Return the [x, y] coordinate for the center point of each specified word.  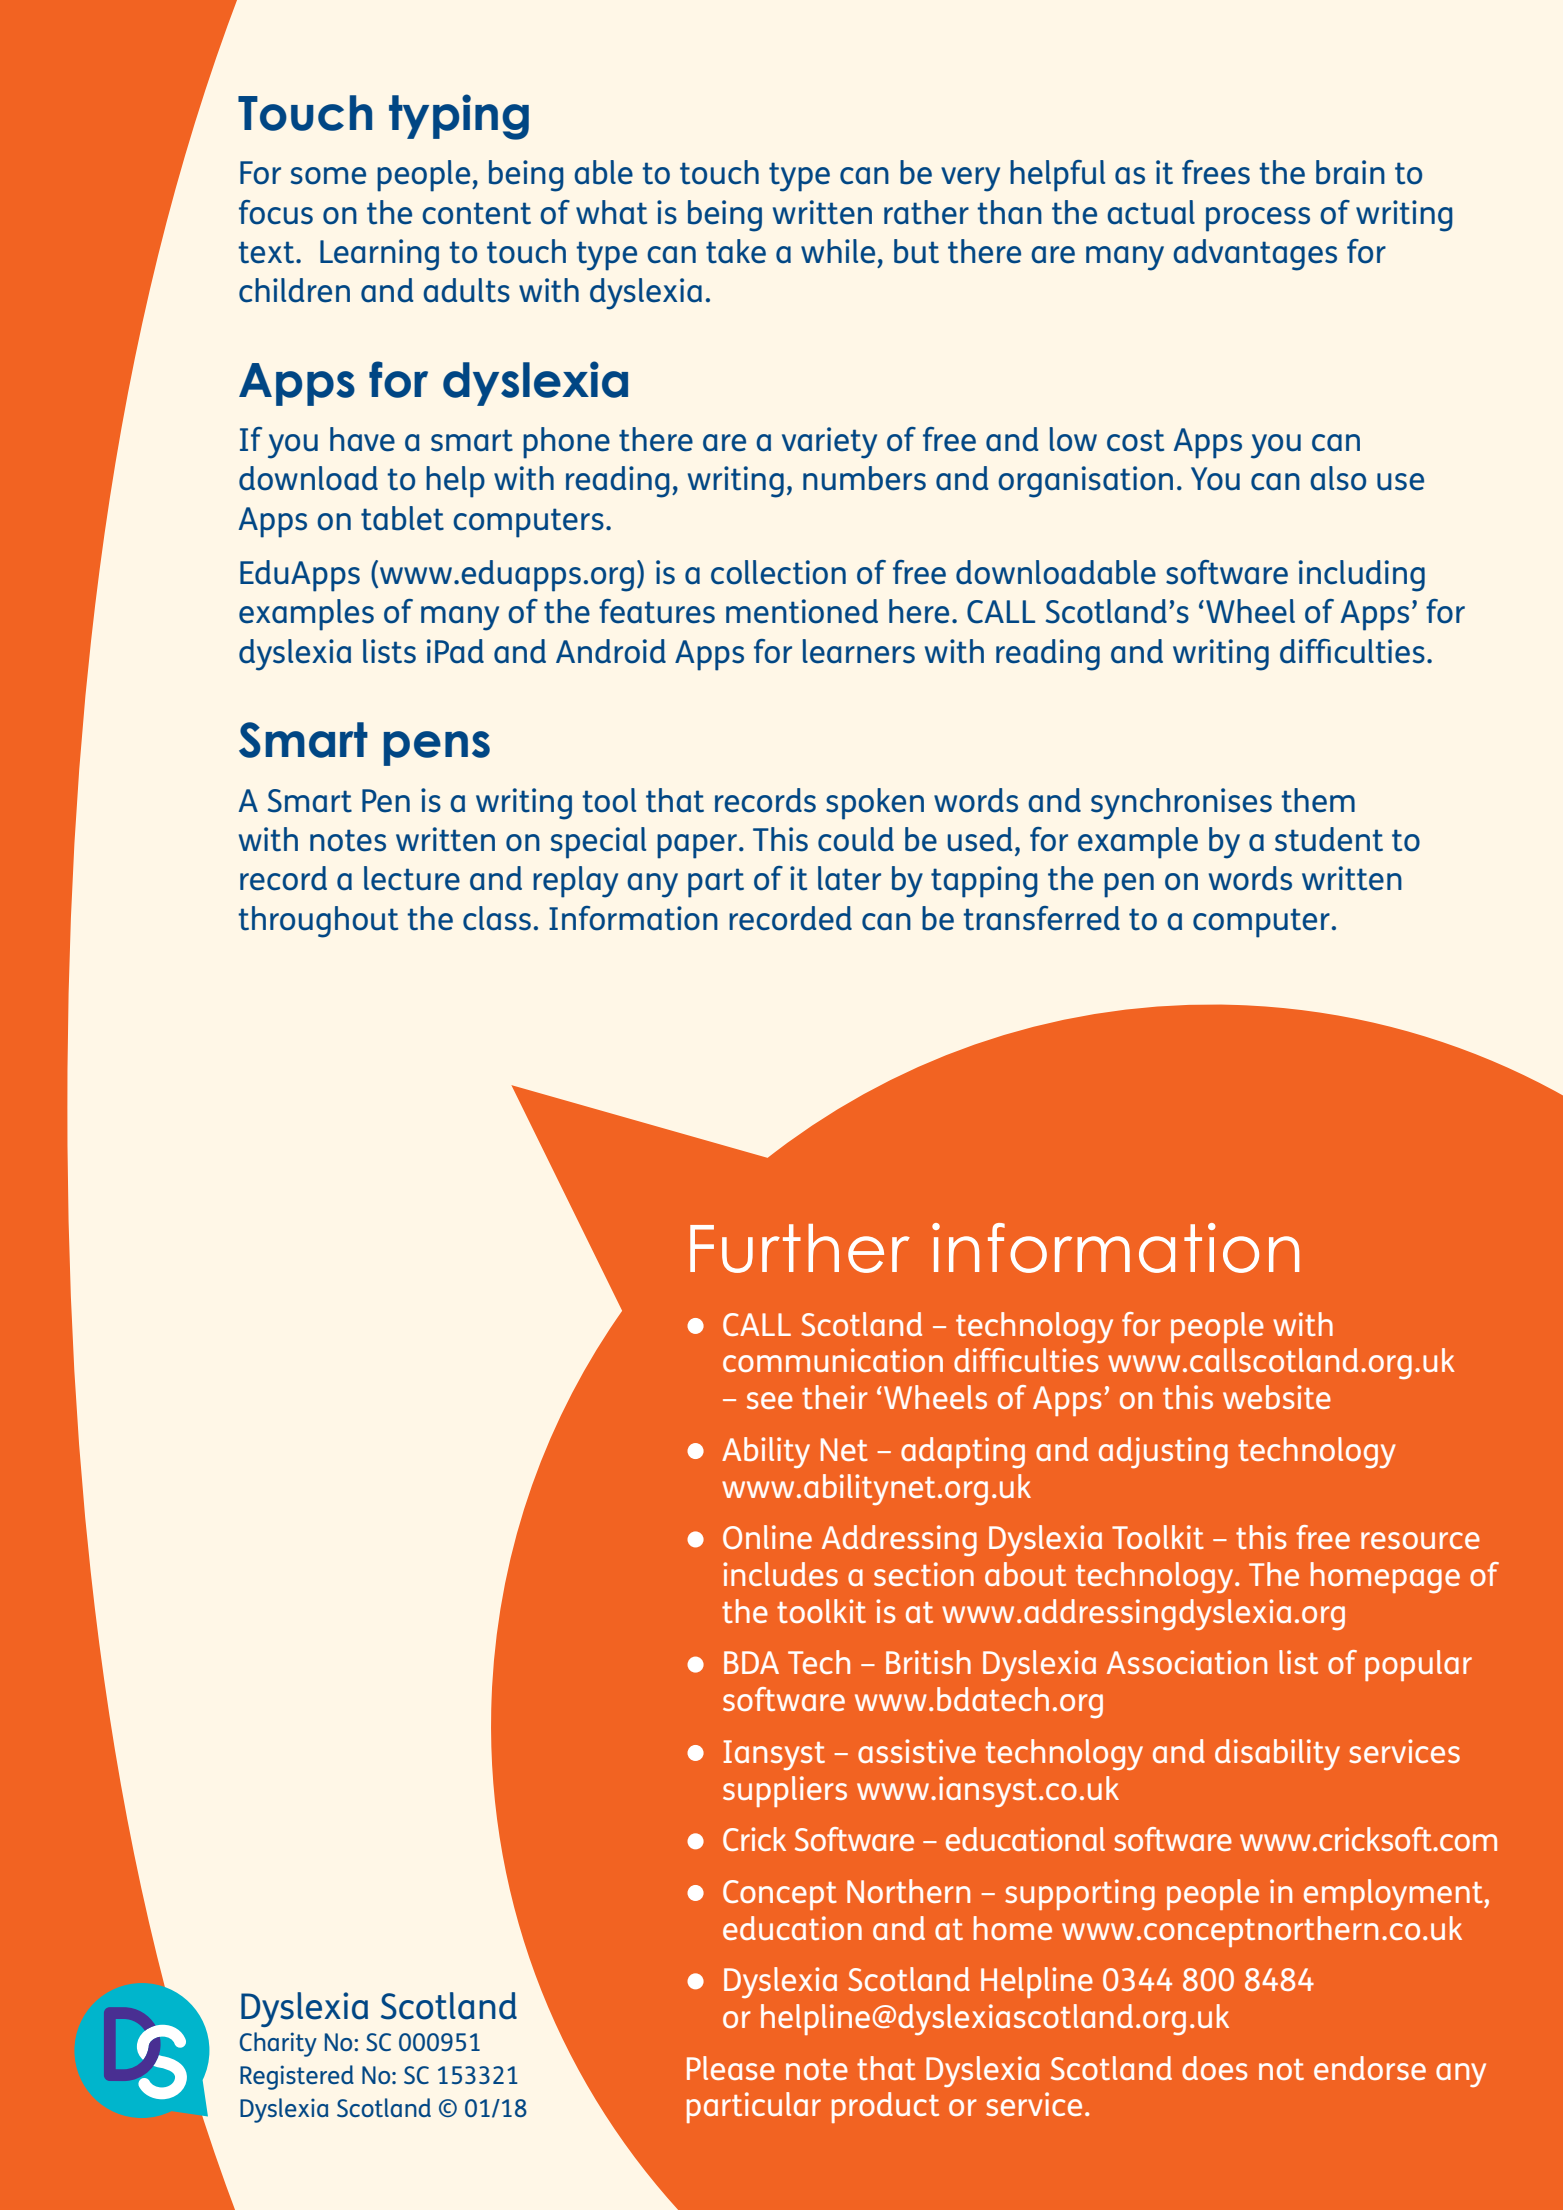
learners [858, 651]
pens [437, 748]
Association [1187, 1662]
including [1362, 576]
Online [767, 1537]
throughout [318, 922]
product [885, 2107]
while [838, 251]
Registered [297, 2077]
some [328, 176]
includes [780, 1574]
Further [800, 1248]
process [1258, 219]
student [1329, 839]
